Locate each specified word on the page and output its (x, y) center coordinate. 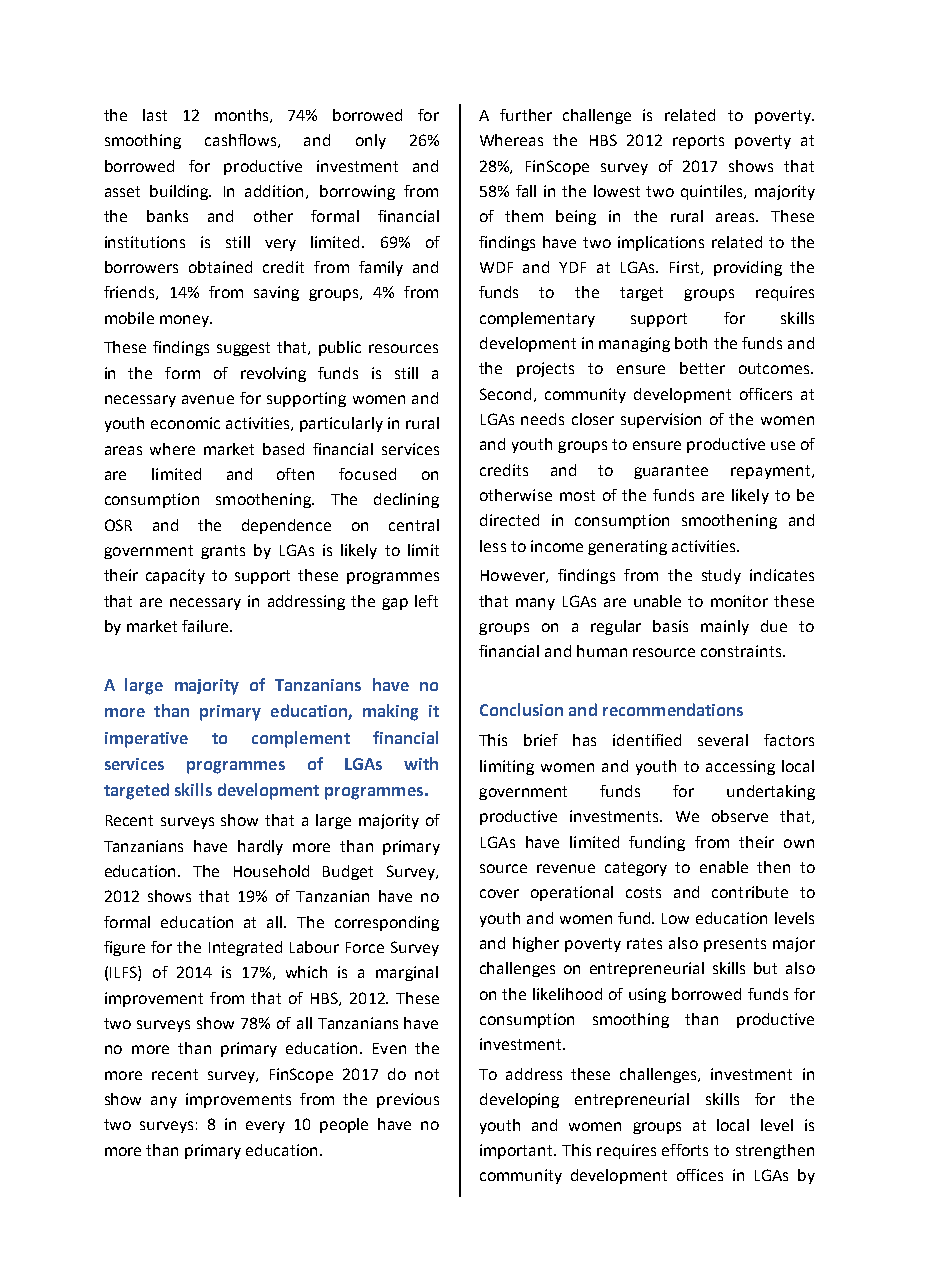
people (344, 1125)
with (421, 763)
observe (740, 816)
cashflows (240, 140)
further (526, 115)
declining (406, 500)
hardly (260, 847)
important (517, 1151)
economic (185, 423)
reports (698, 142)
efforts (685, 1150)
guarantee (671, 472)
